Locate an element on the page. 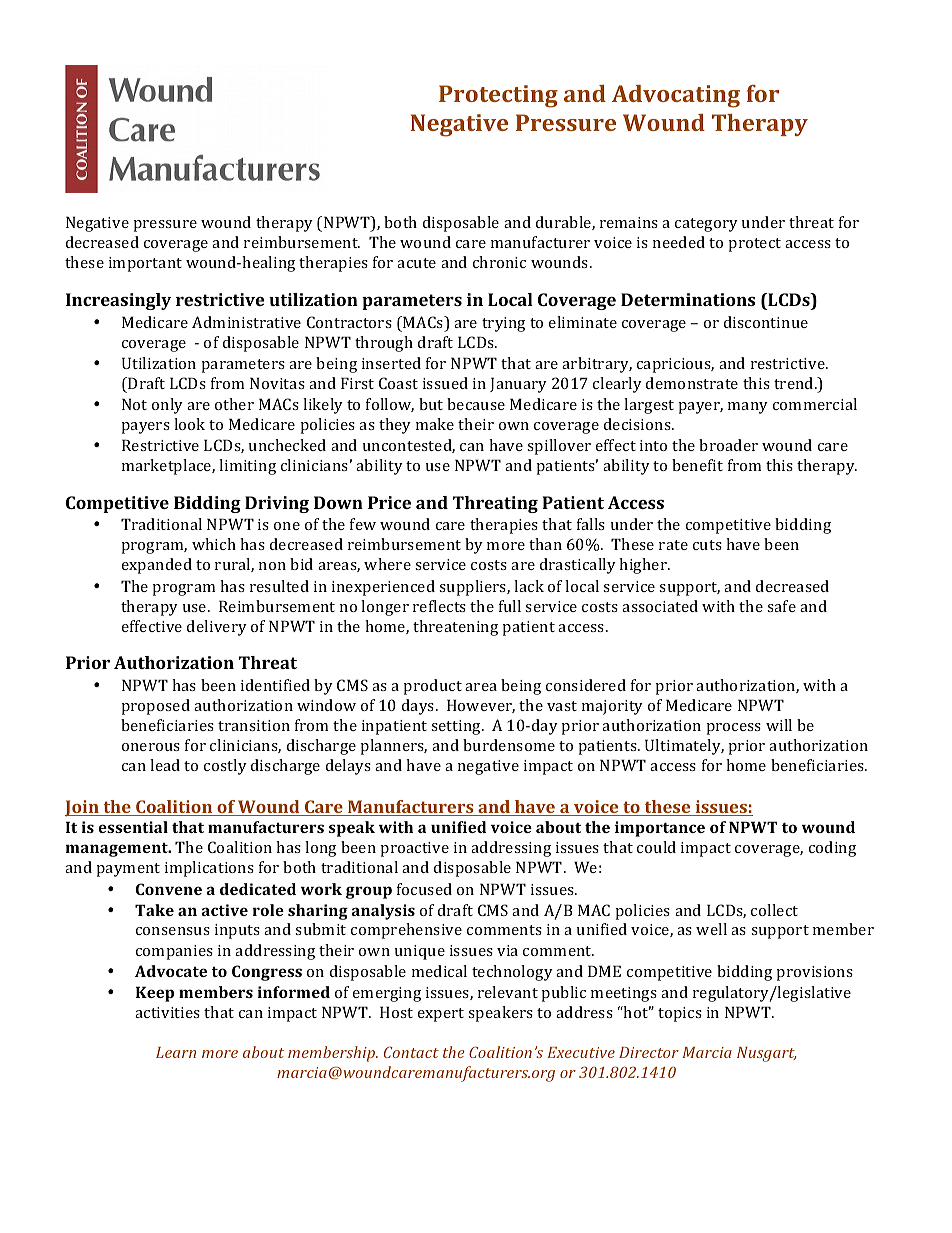 The image size is (952, 1233). product is located at coordinates (432, 687).
